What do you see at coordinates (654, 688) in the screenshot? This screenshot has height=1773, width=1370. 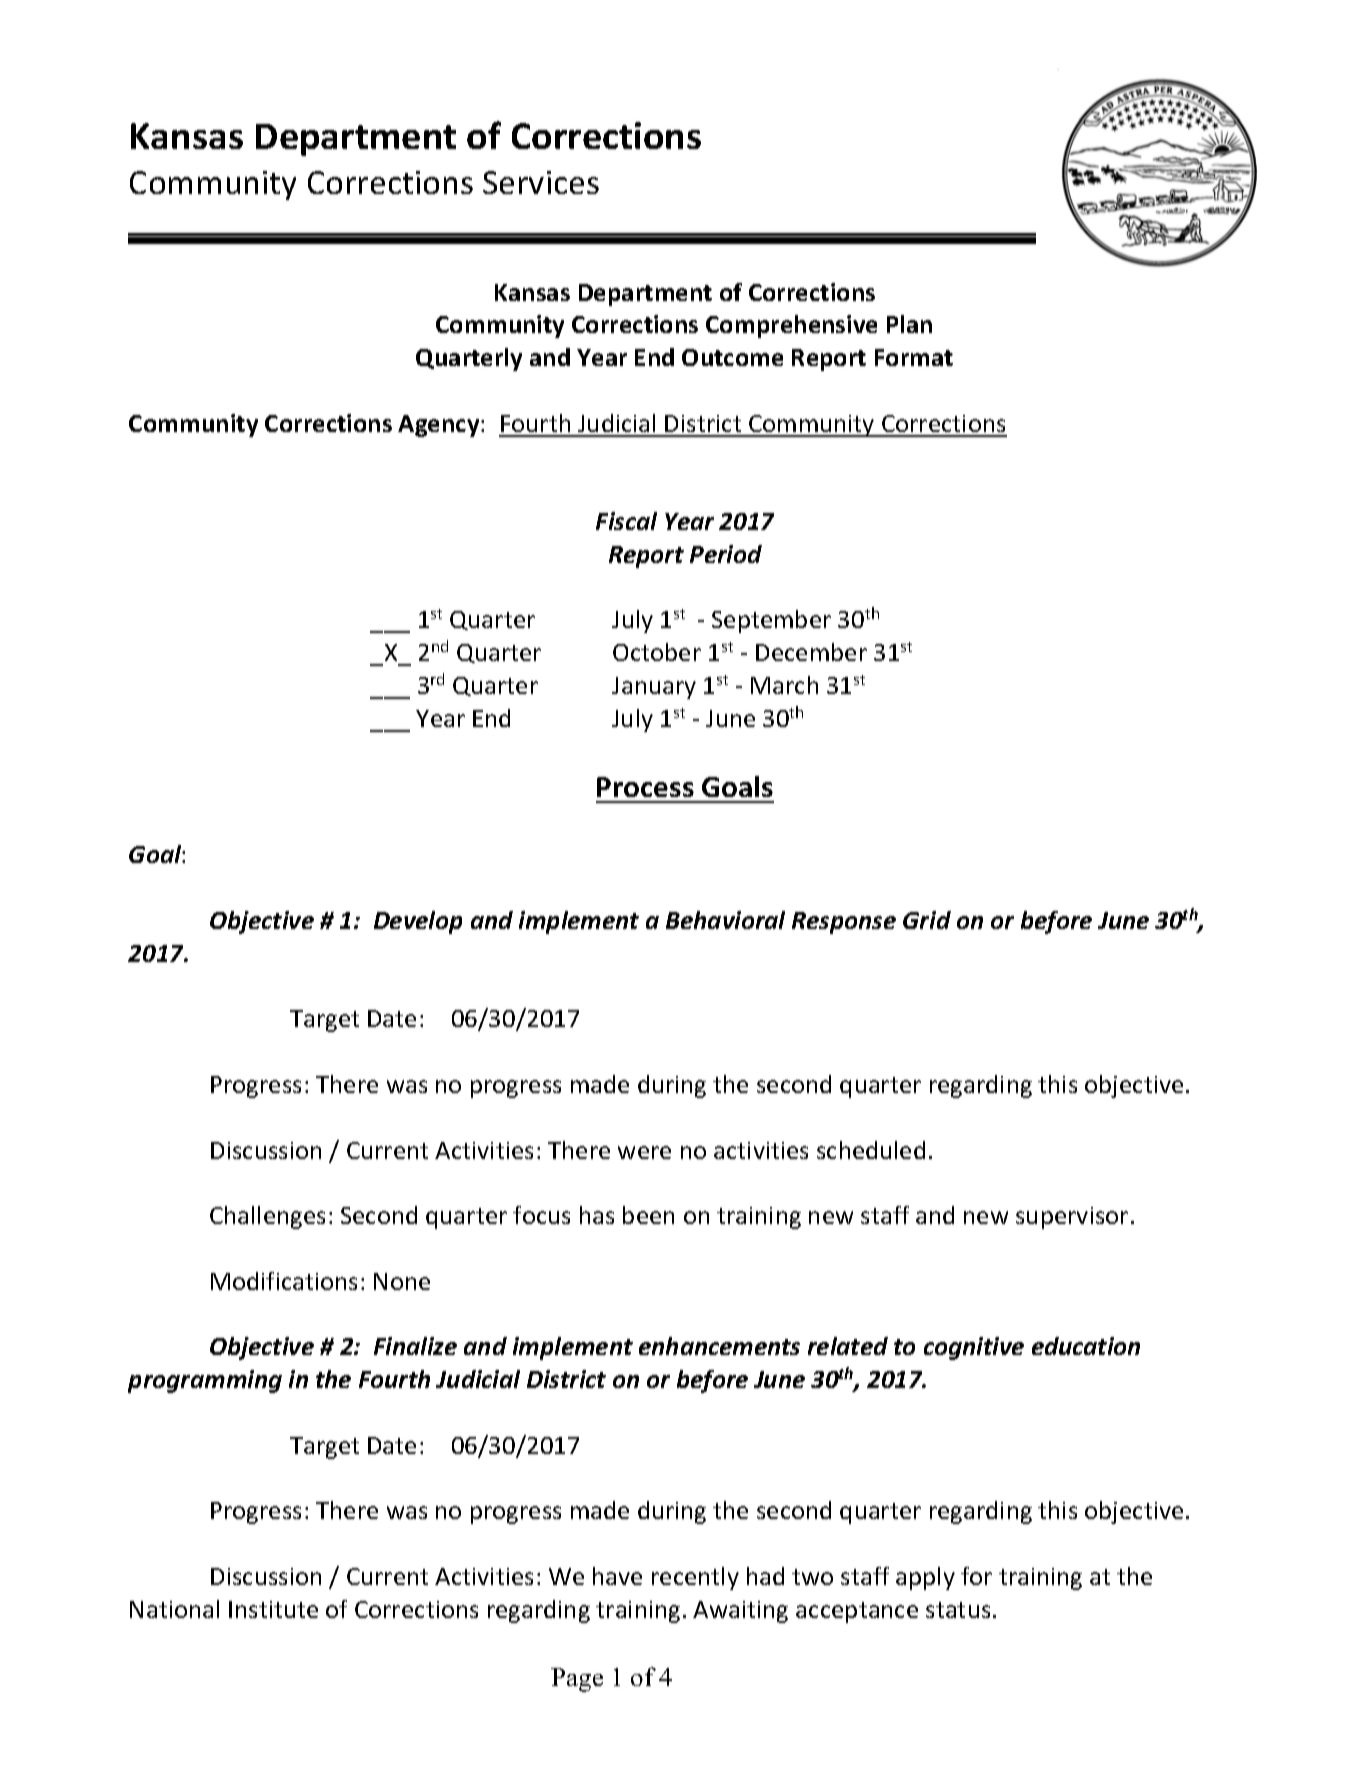 I see `January` at bounding box center [654, 688].
